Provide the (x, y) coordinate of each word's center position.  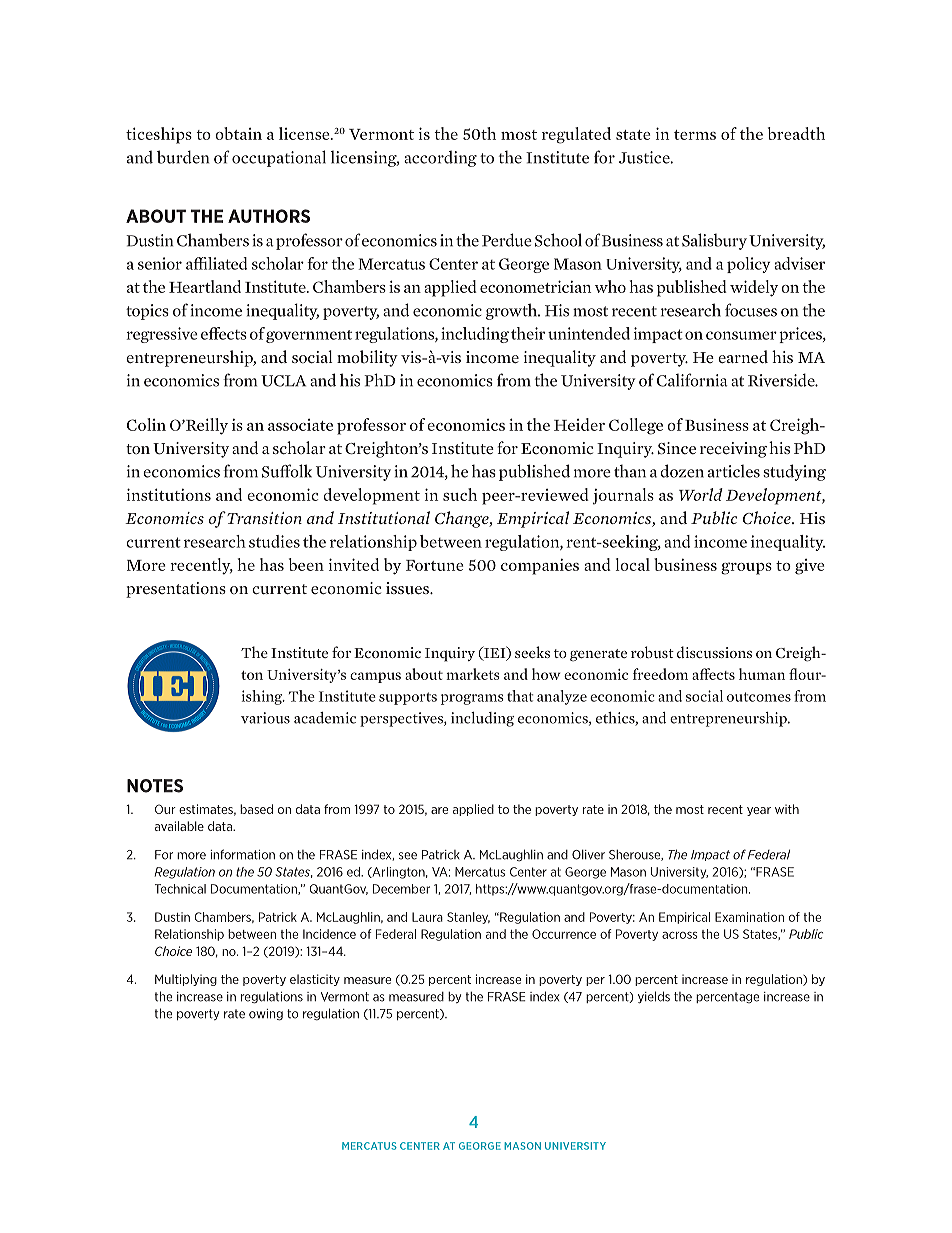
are (439, 810)
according (440, 158)
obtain (238, 133)
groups (746, 568)
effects (224, 333)
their (528, 333)
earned (743, 357)
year (759, 811)
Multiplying (186, 980)
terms (695, 135)
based (256, 809)
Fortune (435, 565)
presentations (176, 590)
